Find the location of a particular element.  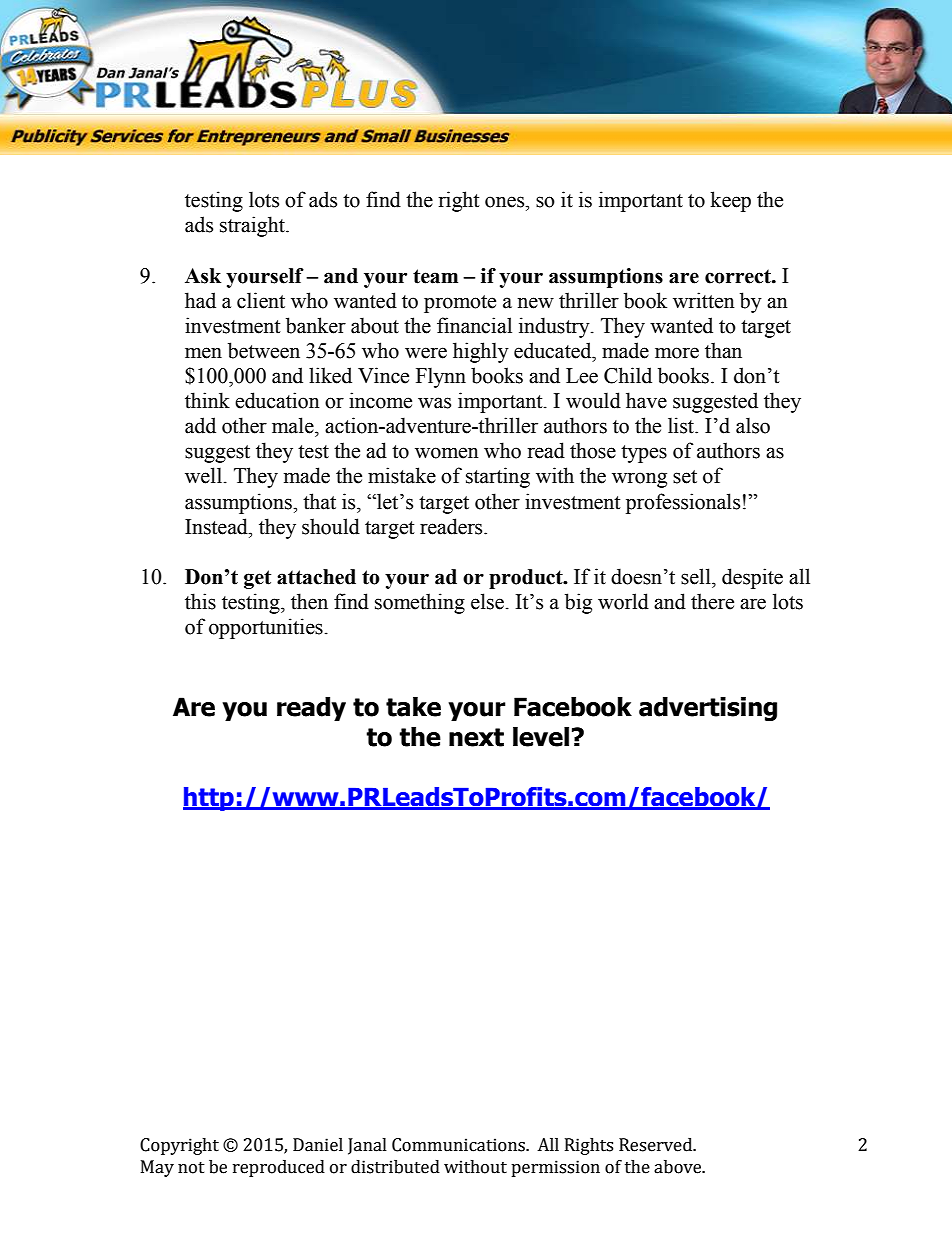

team is located at coordinates (435, 276).
